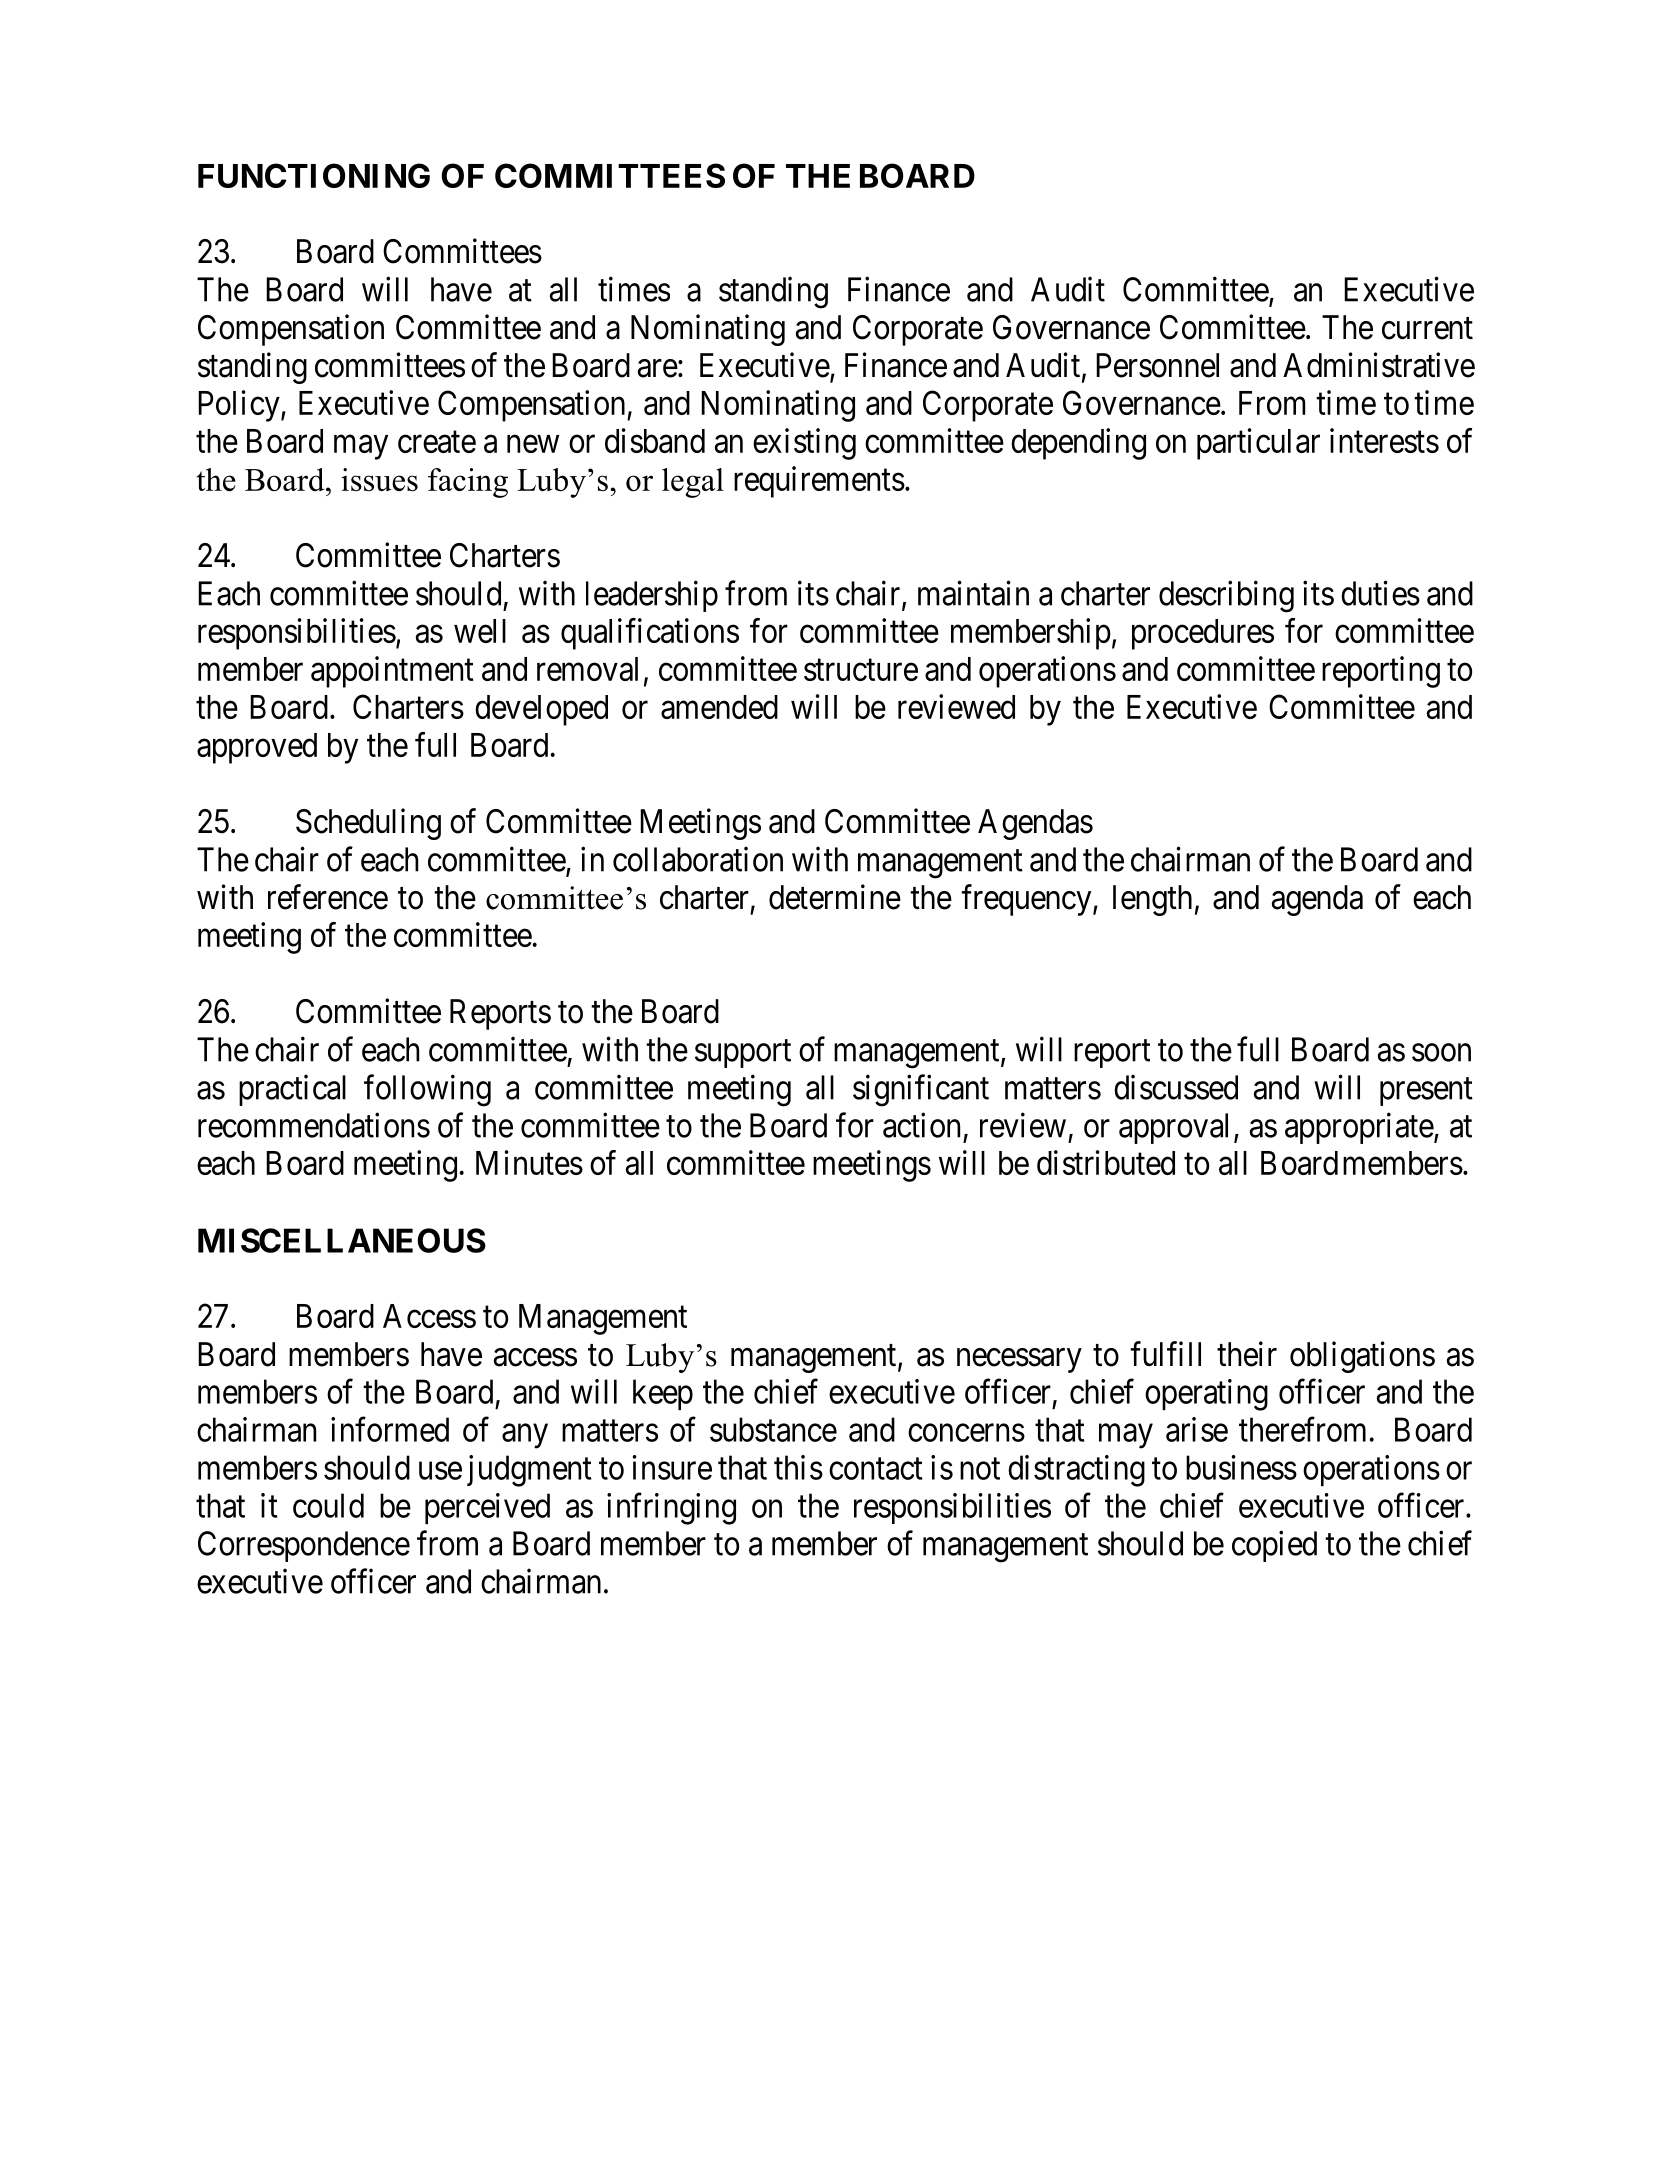  What do you see at coordinates (1152, 900) in the page?
I see `length` at bounding box center [1152, 900].
